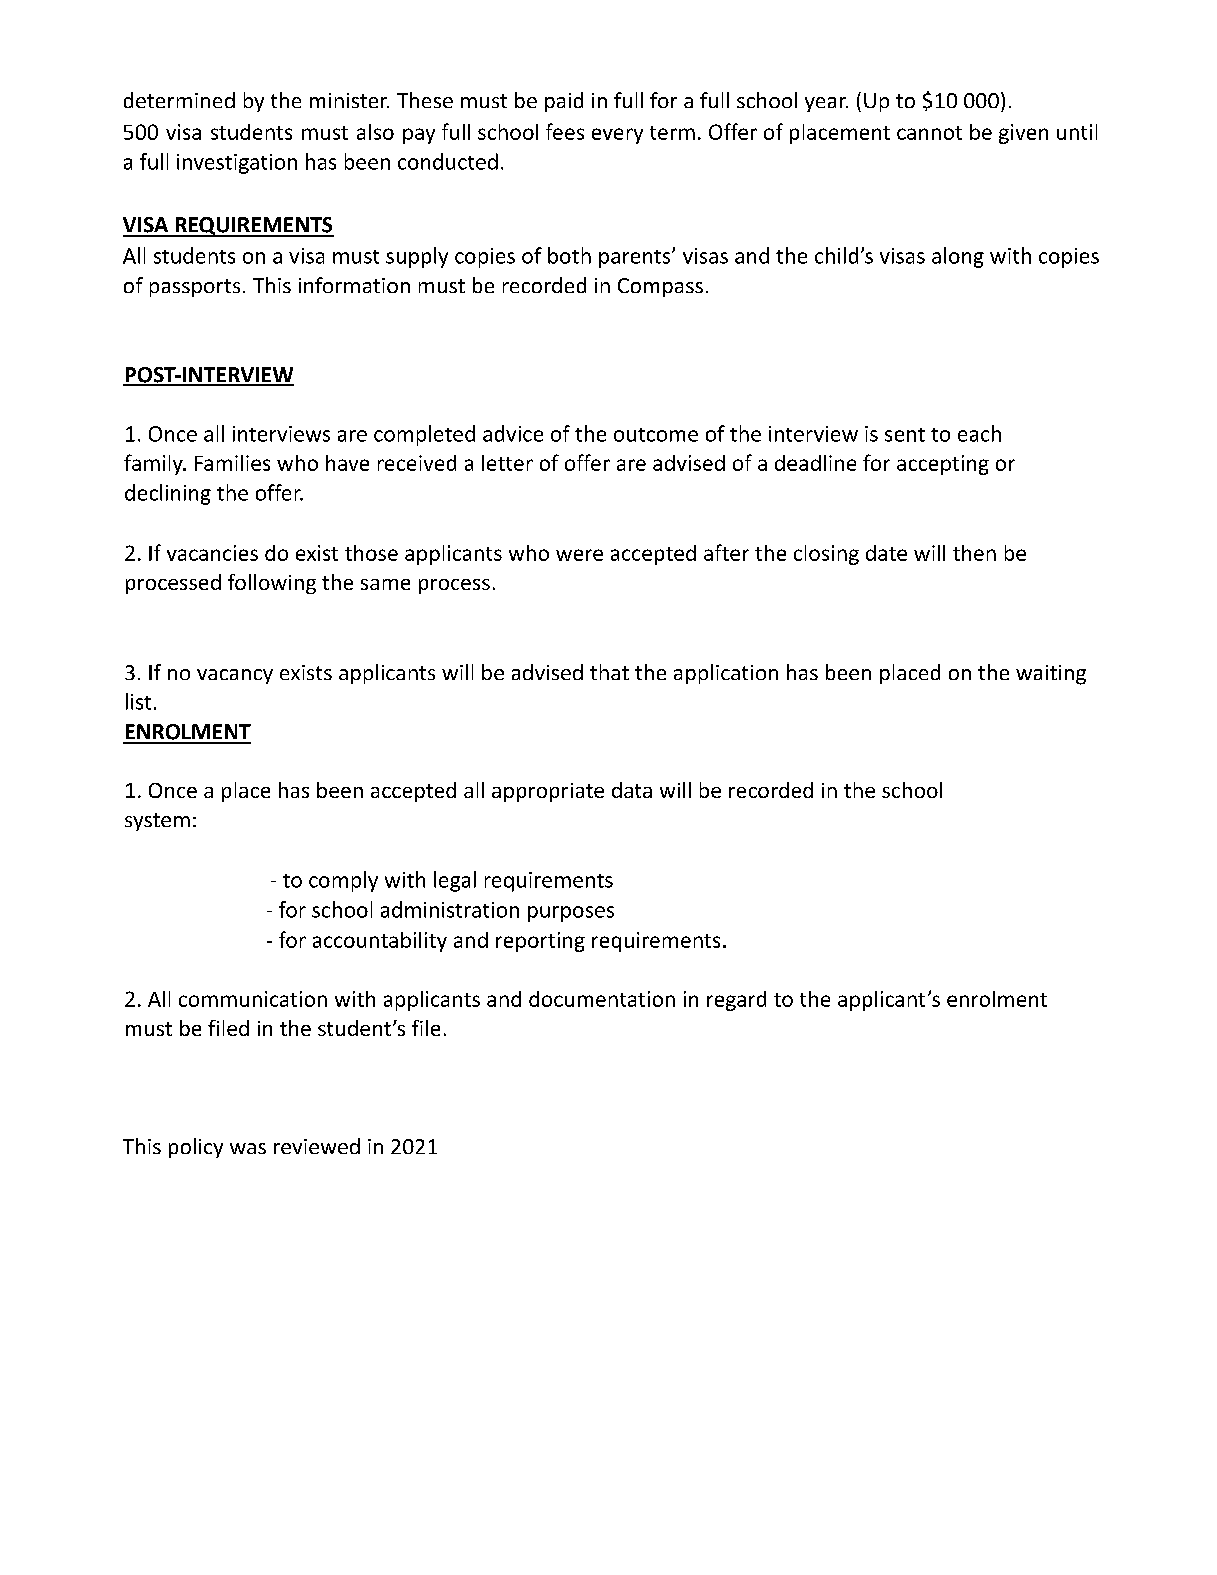 Image resolution: width=1217 pixels, height=1575 pixels. I want to click on following, so click(272, 584).
